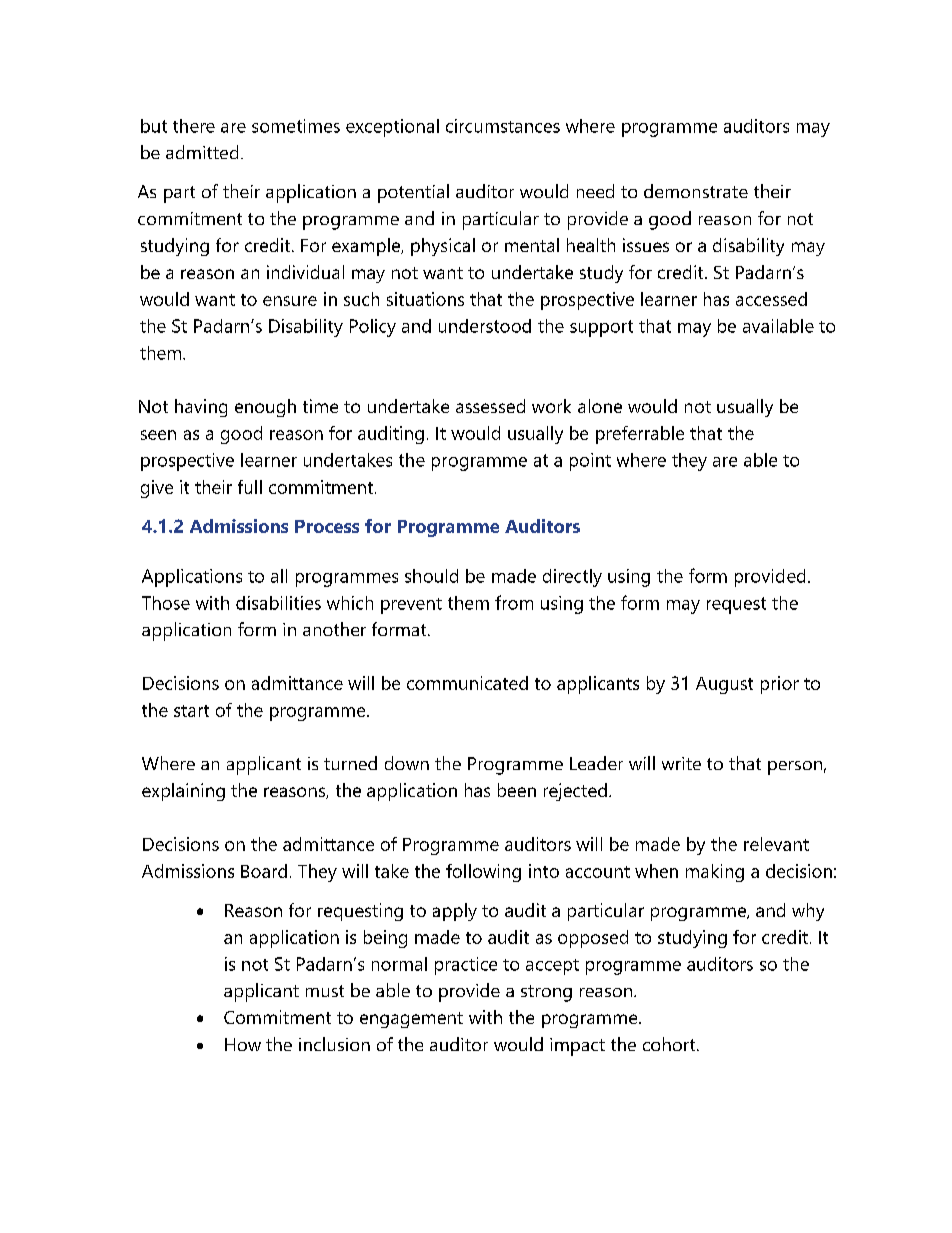 This screenshot has width=952, height=1233. I want to click on been, so click(517, 790).
